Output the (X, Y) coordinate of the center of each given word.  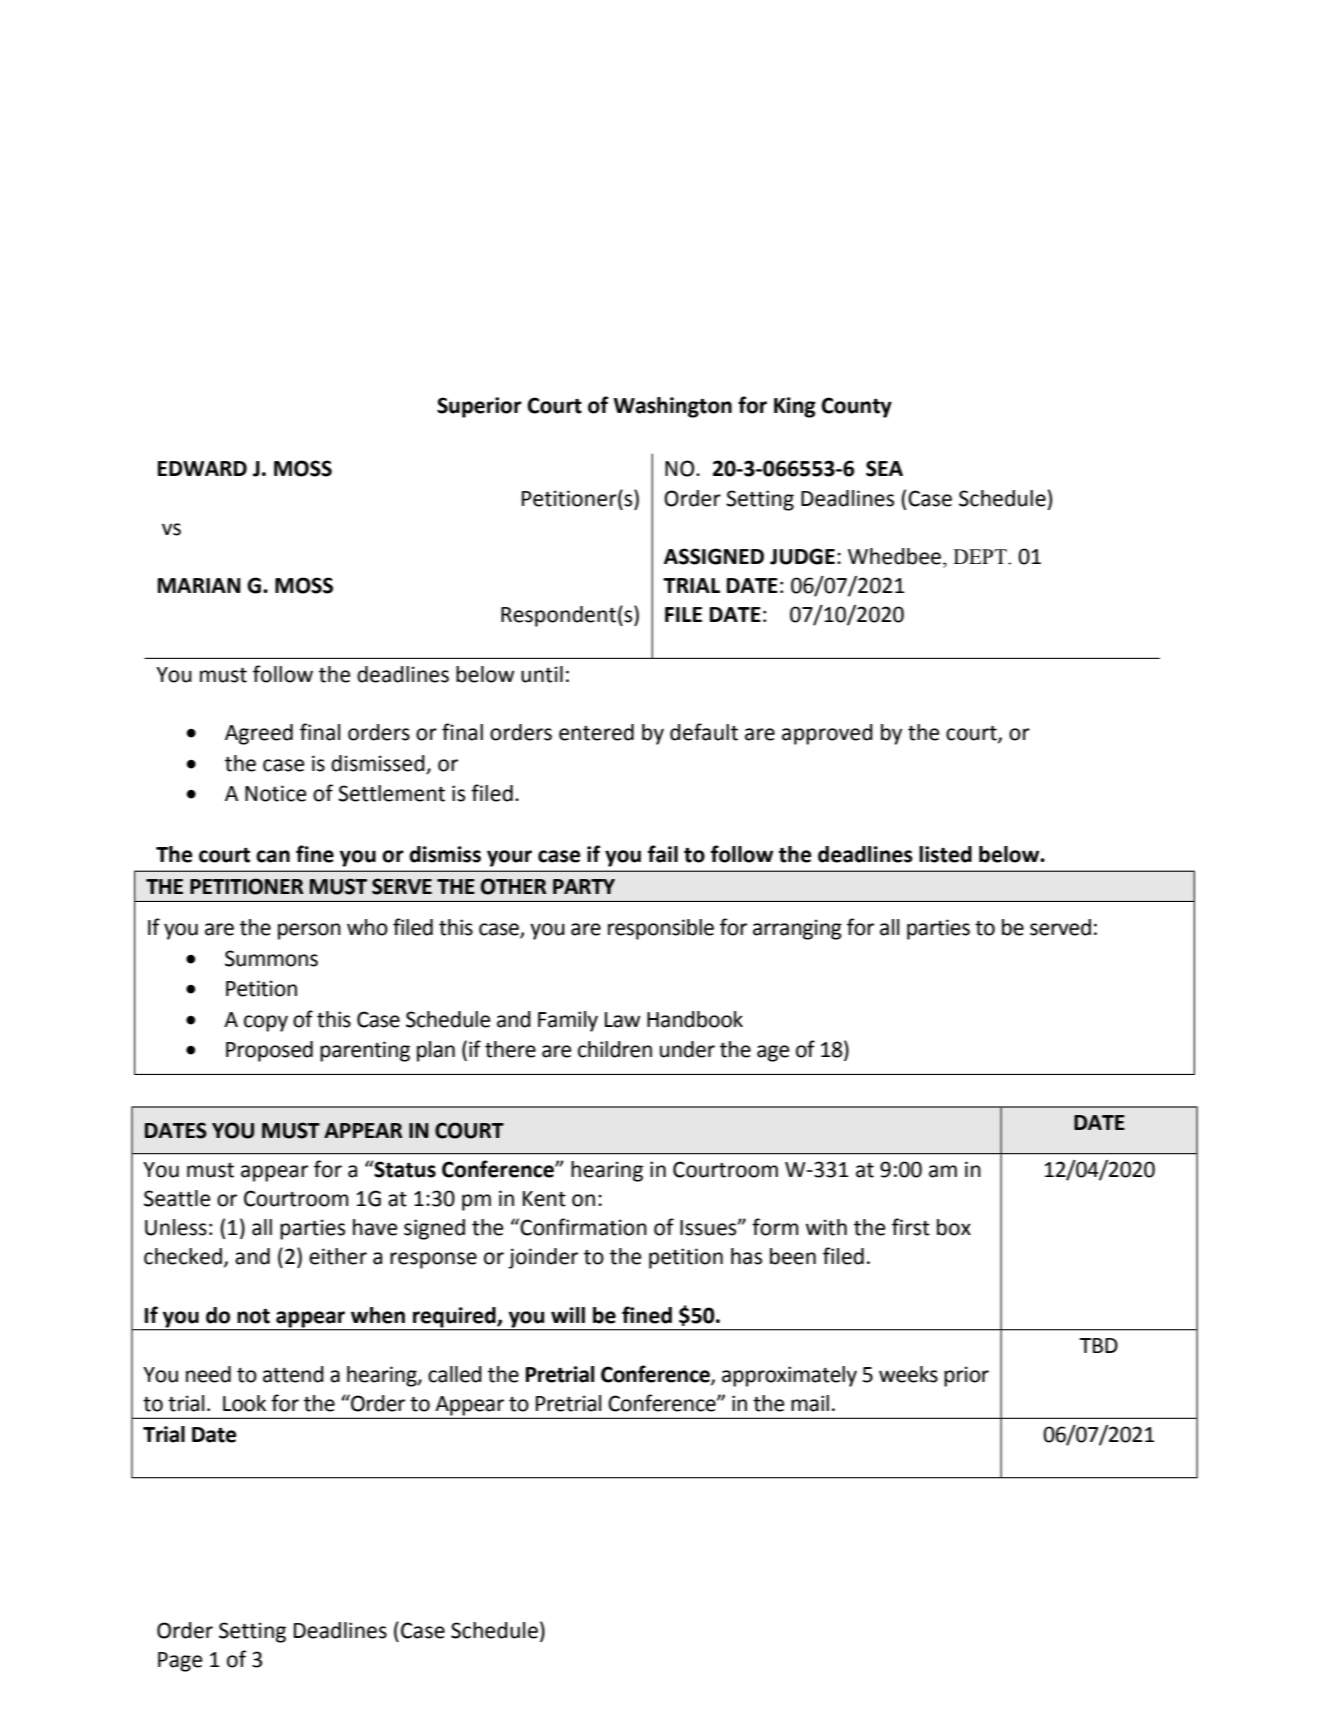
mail (810, 1403)
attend (293, 1374)
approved (827, 734)
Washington (673, 407)
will (568, 1315)
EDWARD (202, 468)
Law (622, 1020)
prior (966, 1376)
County (856, 407)
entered (596, 732)
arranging (797, 929)
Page (180, 1662)
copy (266, 1023)
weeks (908, 1374)
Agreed (259, 734)
